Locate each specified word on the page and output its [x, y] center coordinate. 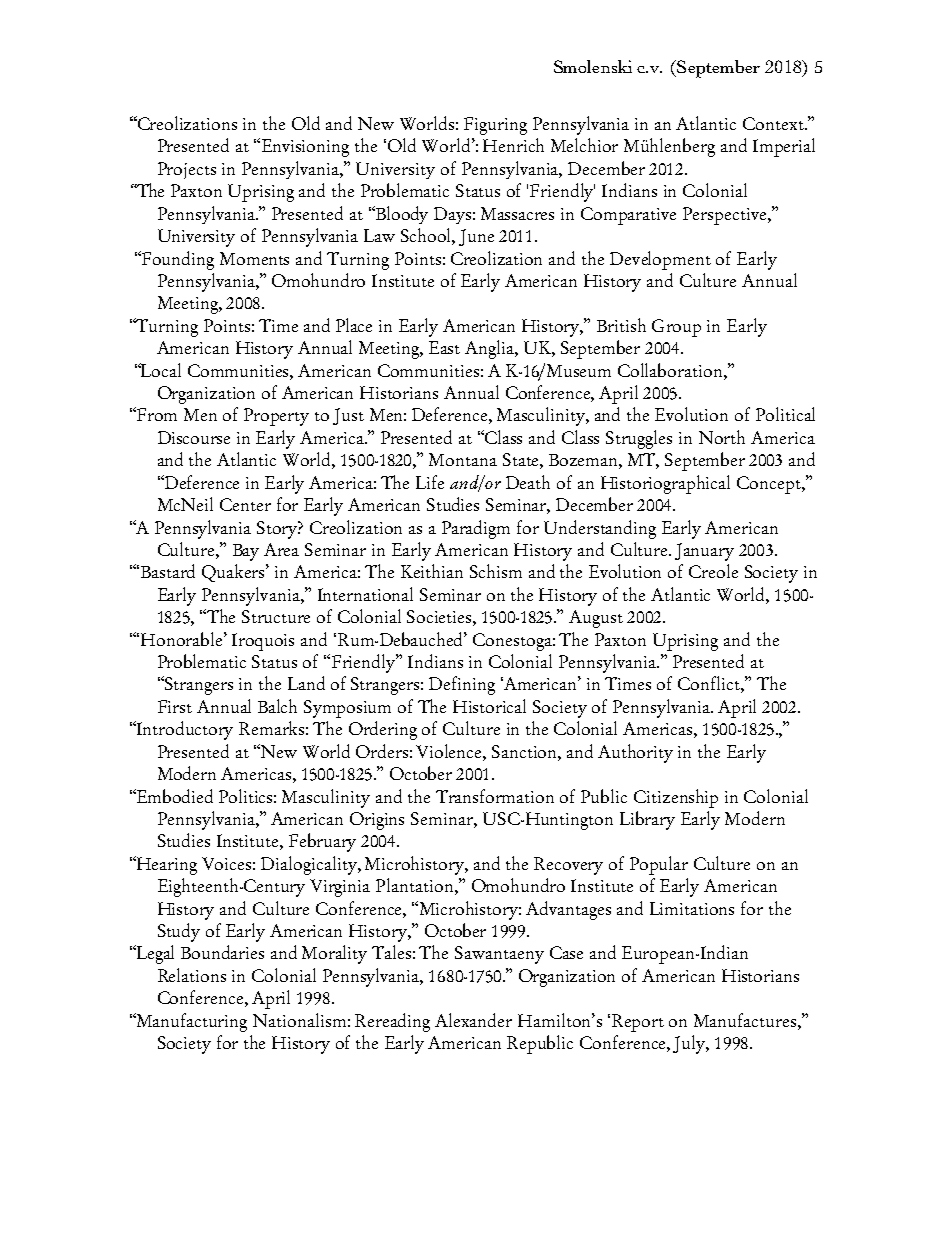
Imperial [784, 147]
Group [676, 328]
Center [245, 504]
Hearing [166, 865]
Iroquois [263, 642]
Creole [713, 571]
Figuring [495, 126]
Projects [187, 170]
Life [430, 482]
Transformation [495, 796]
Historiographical [665, 484]
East [444, 347]
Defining [462, 685]
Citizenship [676, 798]
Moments [254, 258]
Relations [192, 975]
